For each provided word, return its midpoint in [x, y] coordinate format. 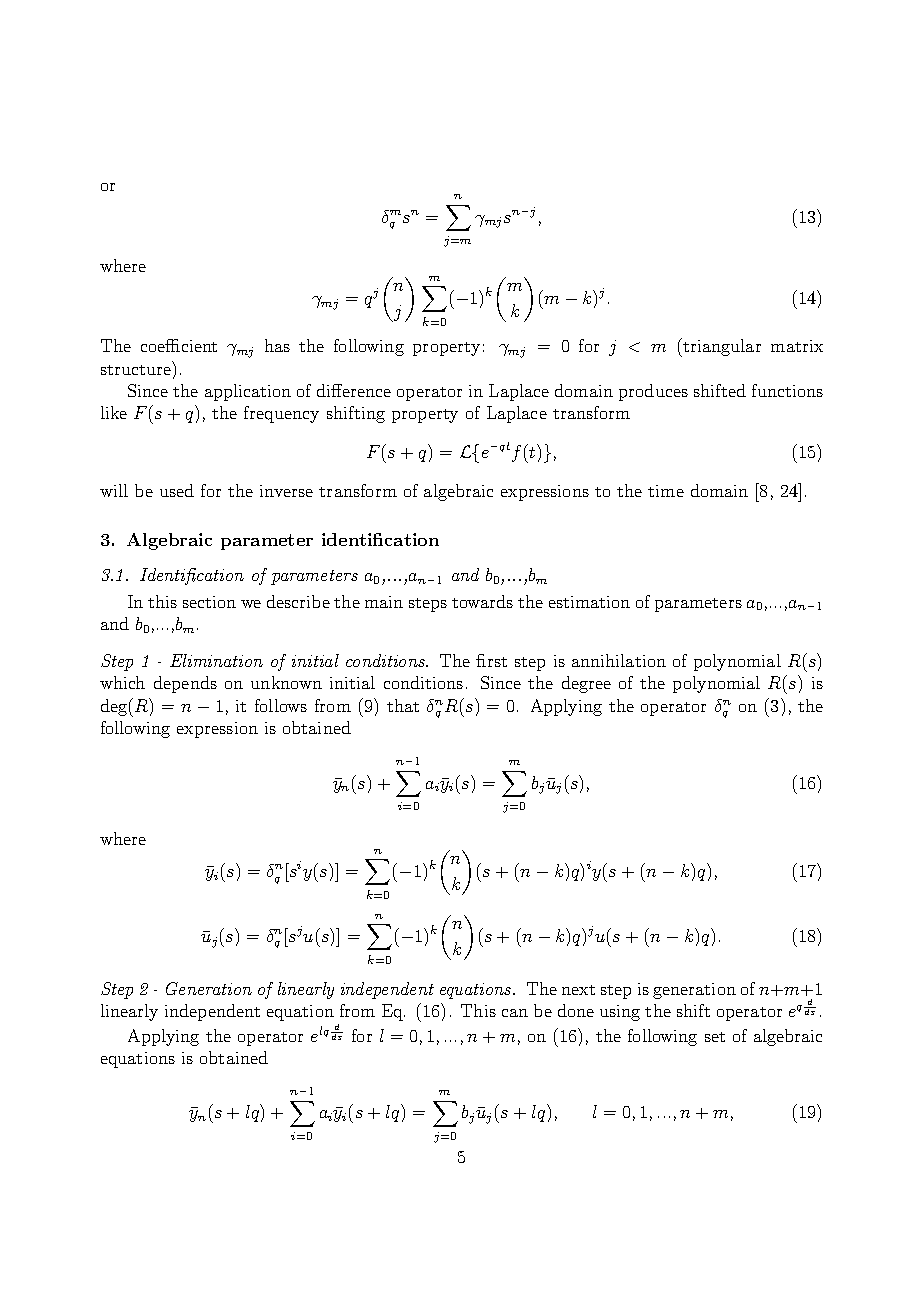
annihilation [619, 660]
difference [354, 390]
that [403, 705]
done [576, 1010]
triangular [721, 347]
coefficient [179, 345]
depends [185, 684]
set [715, 1037]
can [515, 1013]
